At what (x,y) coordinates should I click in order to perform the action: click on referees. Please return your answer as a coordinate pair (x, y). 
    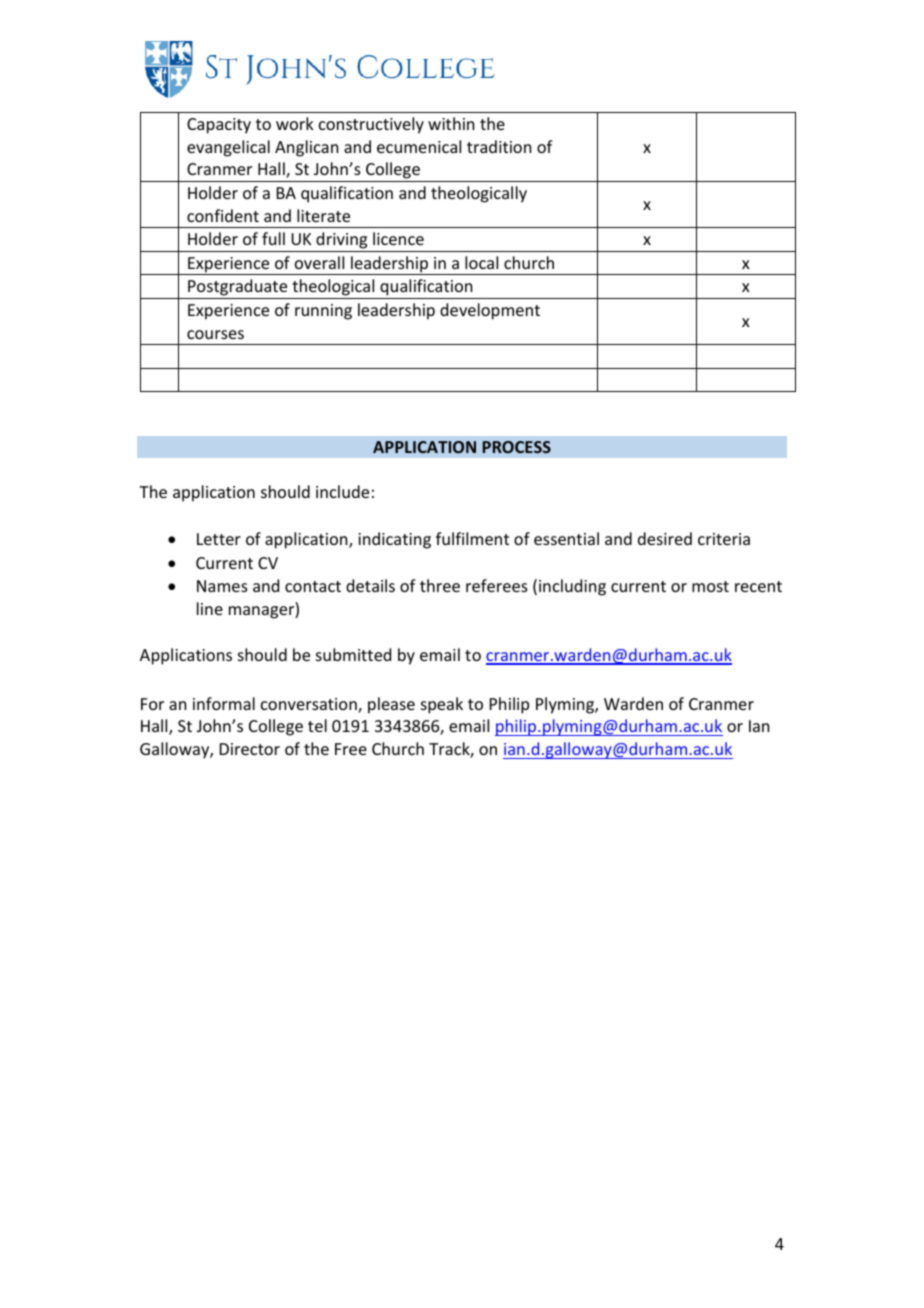
    Looking at the image, I should click on (497, 585).
